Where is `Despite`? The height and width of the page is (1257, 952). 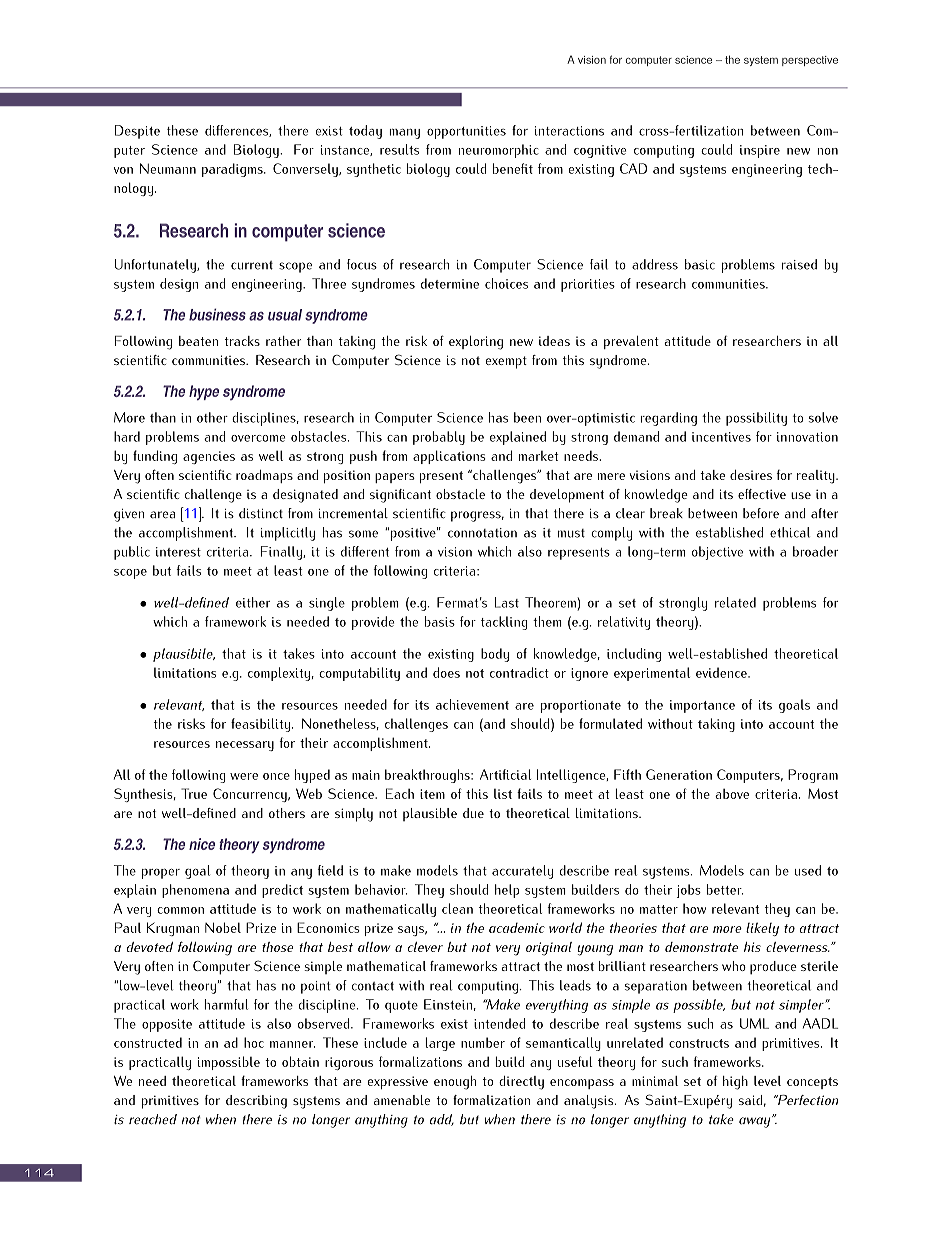 Despite is located at coordinates (137, 132).
